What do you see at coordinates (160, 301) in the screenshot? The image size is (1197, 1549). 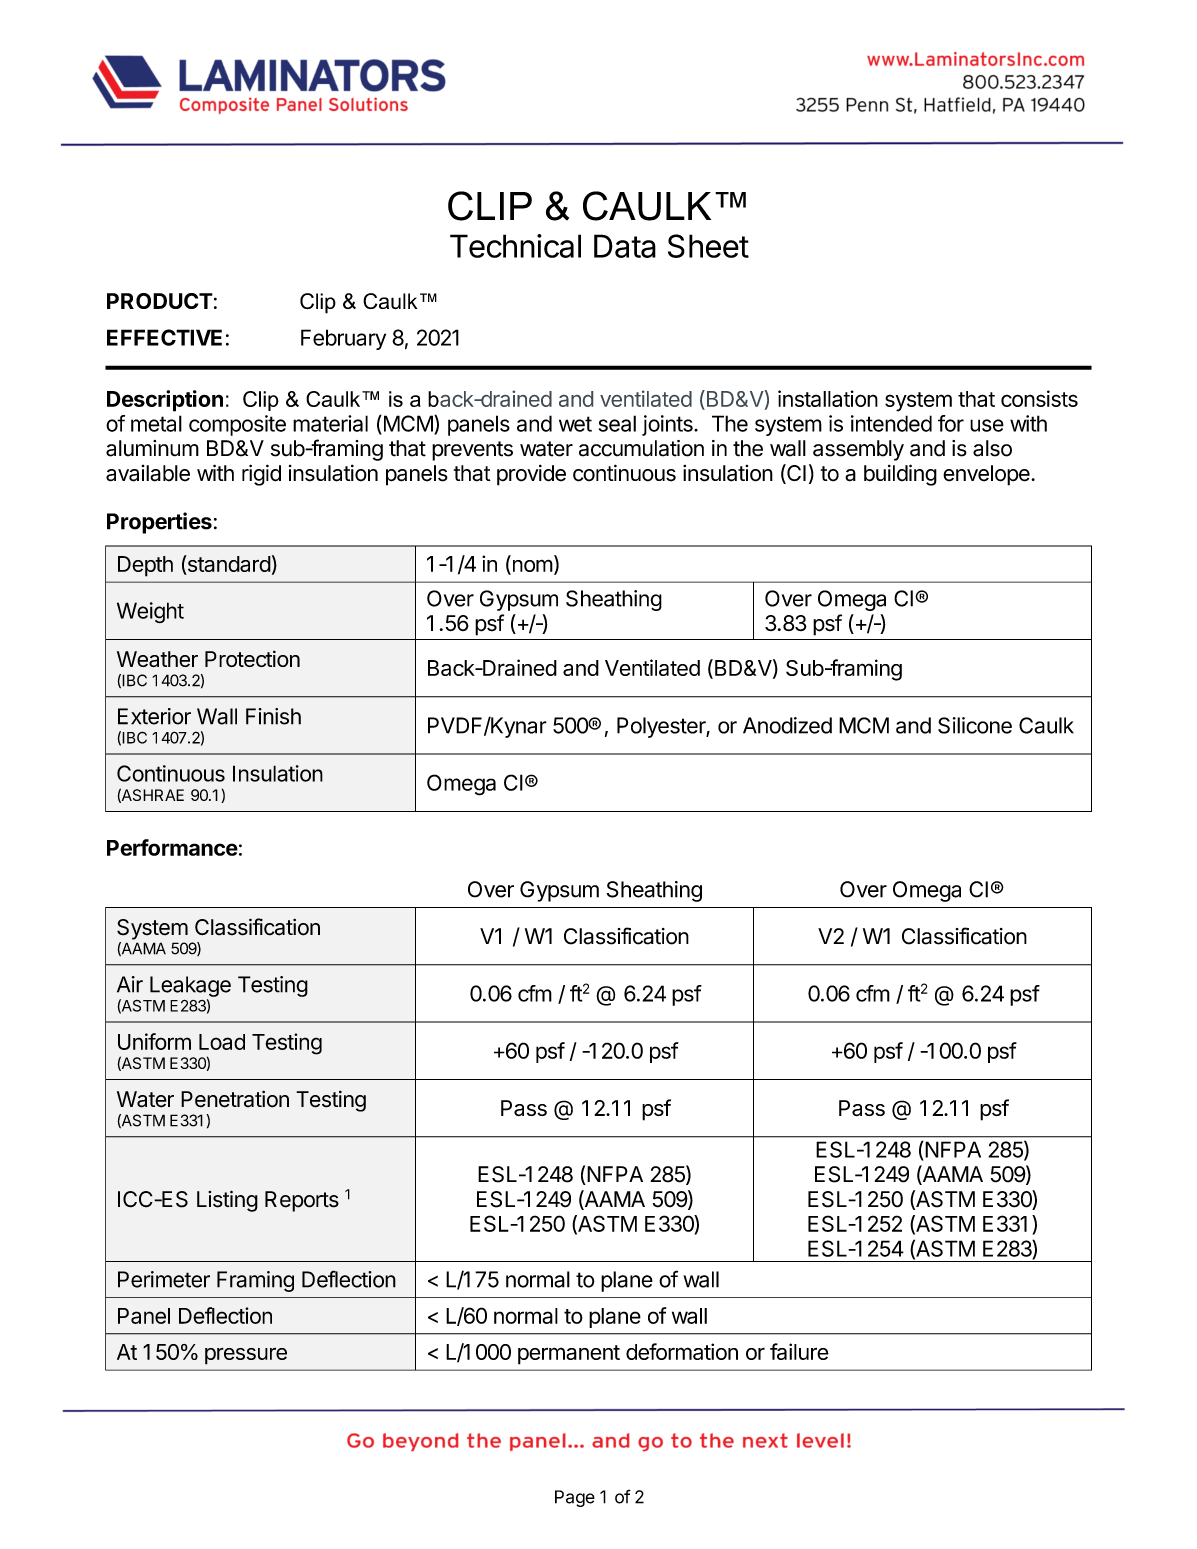 I see `PRODUCT` at bounding box center [160, 301].
